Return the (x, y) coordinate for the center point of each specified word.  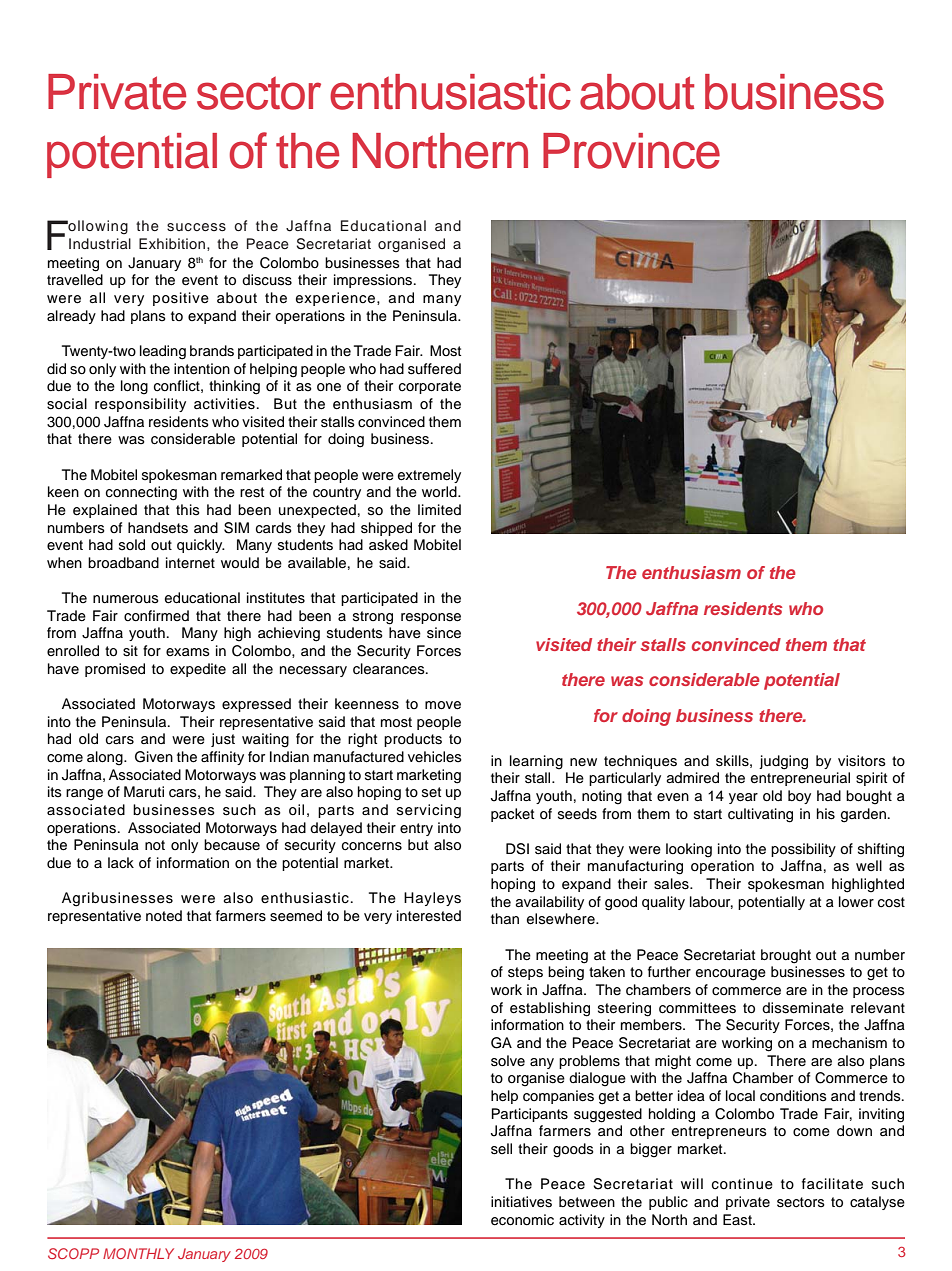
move (443, 705)
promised (115, 670)
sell (501, 1149)
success (196, 227)
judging (783, 762)
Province (631, 151)
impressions (374, 281)
